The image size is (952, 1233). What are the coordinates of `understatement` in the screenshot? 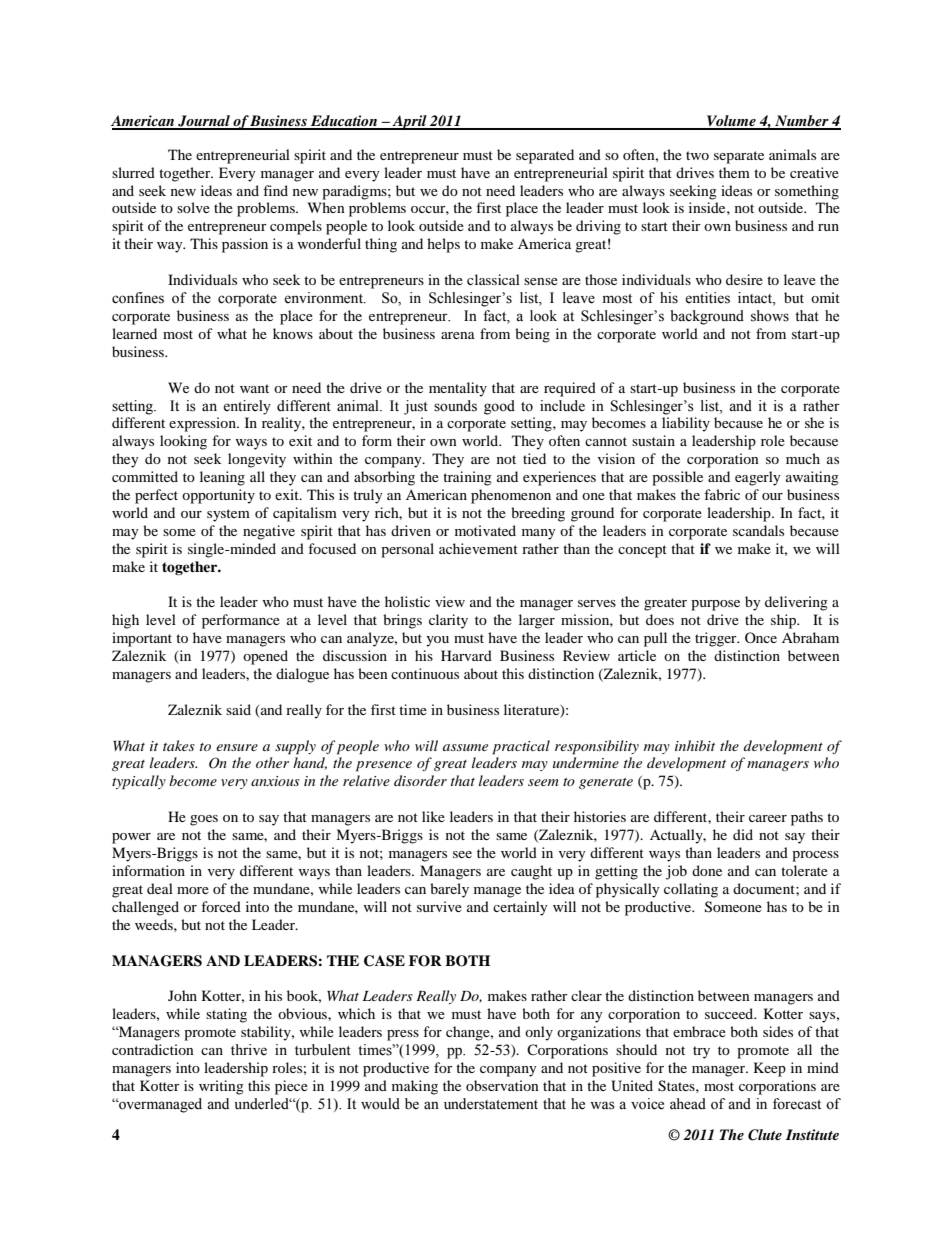 It's located at (491, 1104).
